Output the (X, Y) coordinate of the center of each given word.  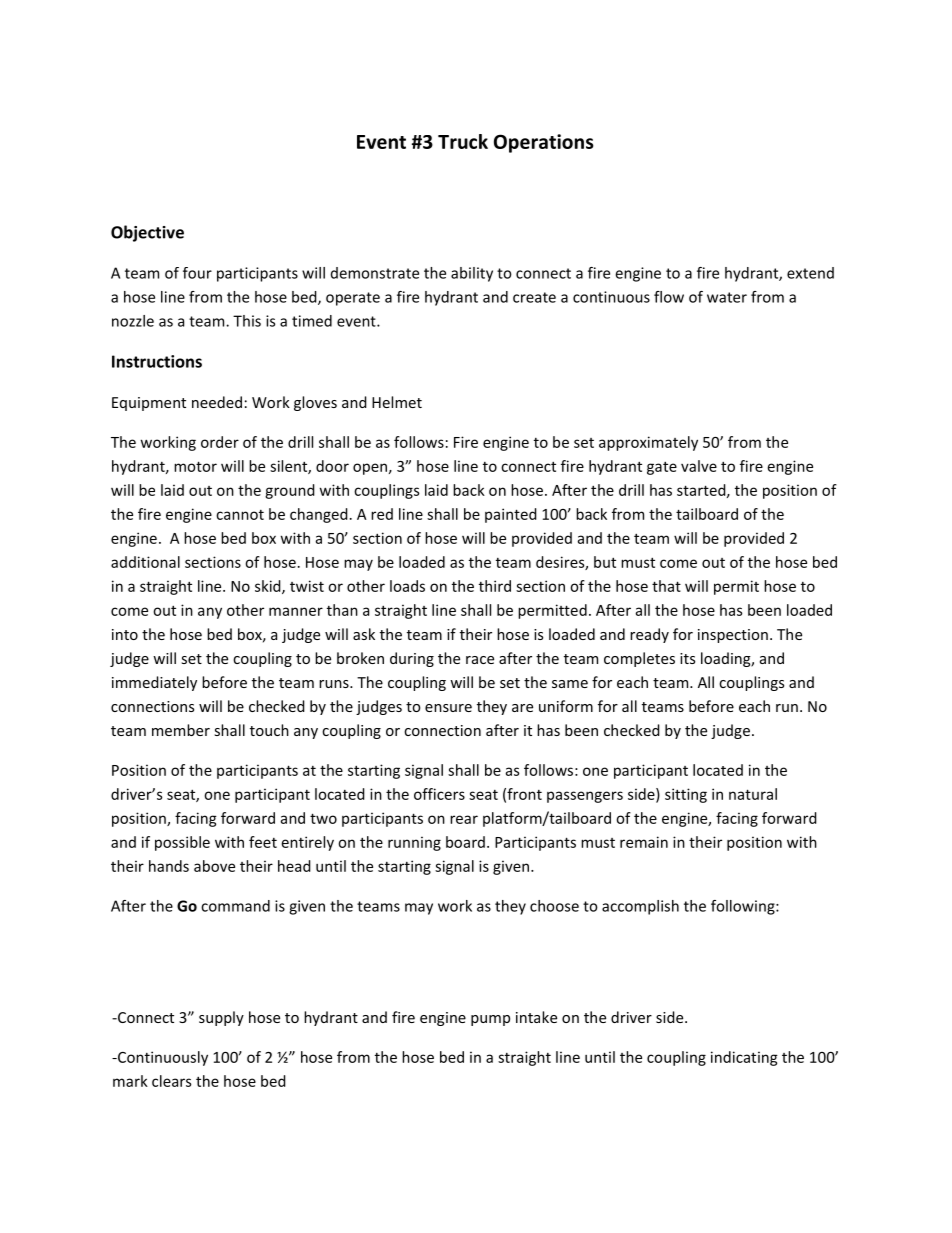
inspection (733, 636)
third (495, 586)
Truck (463, 141)
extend (810, 273)
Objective (147, 233)
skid (269, 587)
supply (221, 1018)
